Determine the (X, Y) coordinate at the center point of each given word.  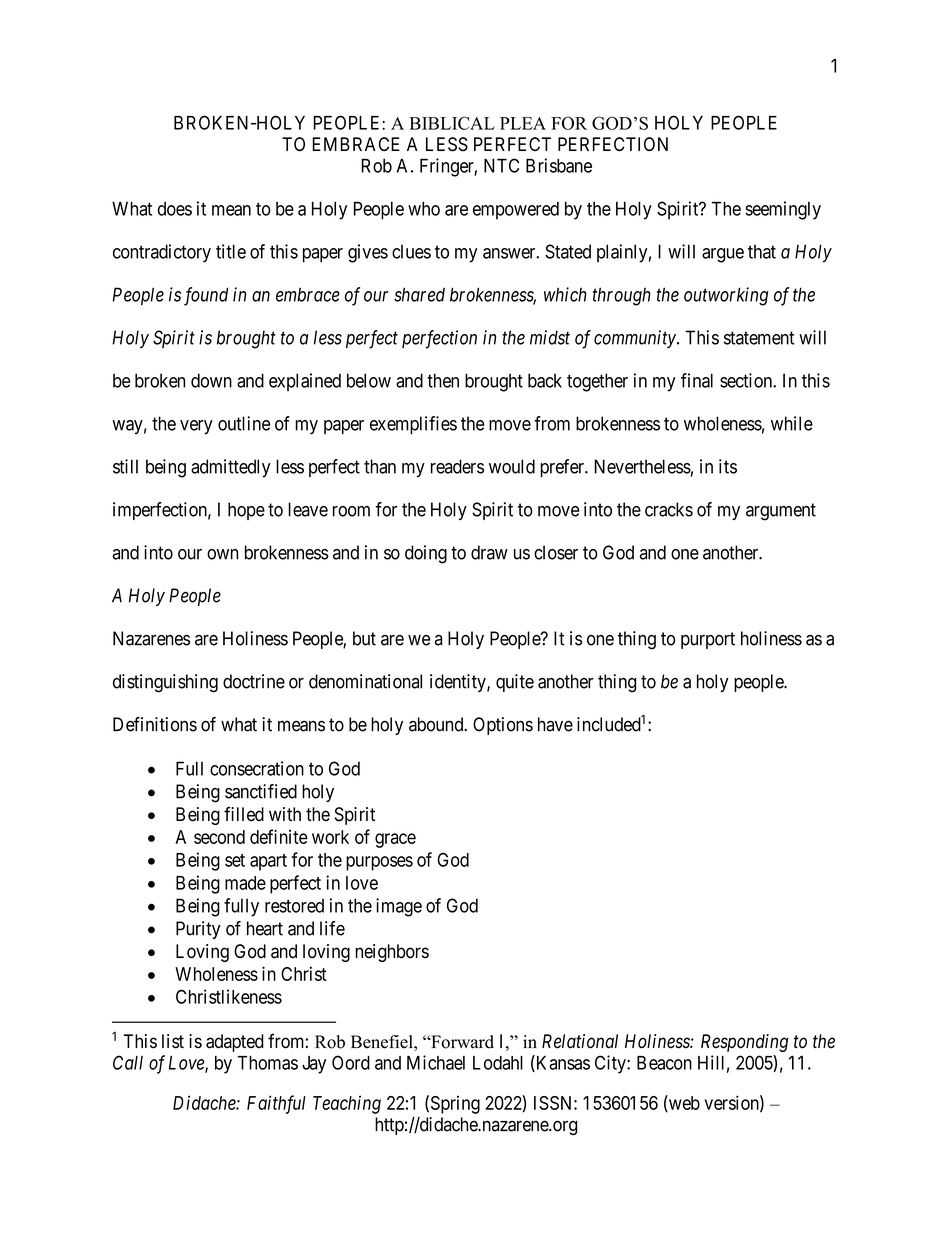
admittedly (231, 468)
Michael (436, 1062)
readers (457, 466)
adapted (235, 1043)
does (175, 209)
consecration (257, 768)
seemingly (783, 210)
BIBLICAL (452, 123)
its (728, 466)
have (555, 724)
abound (437, 724)
